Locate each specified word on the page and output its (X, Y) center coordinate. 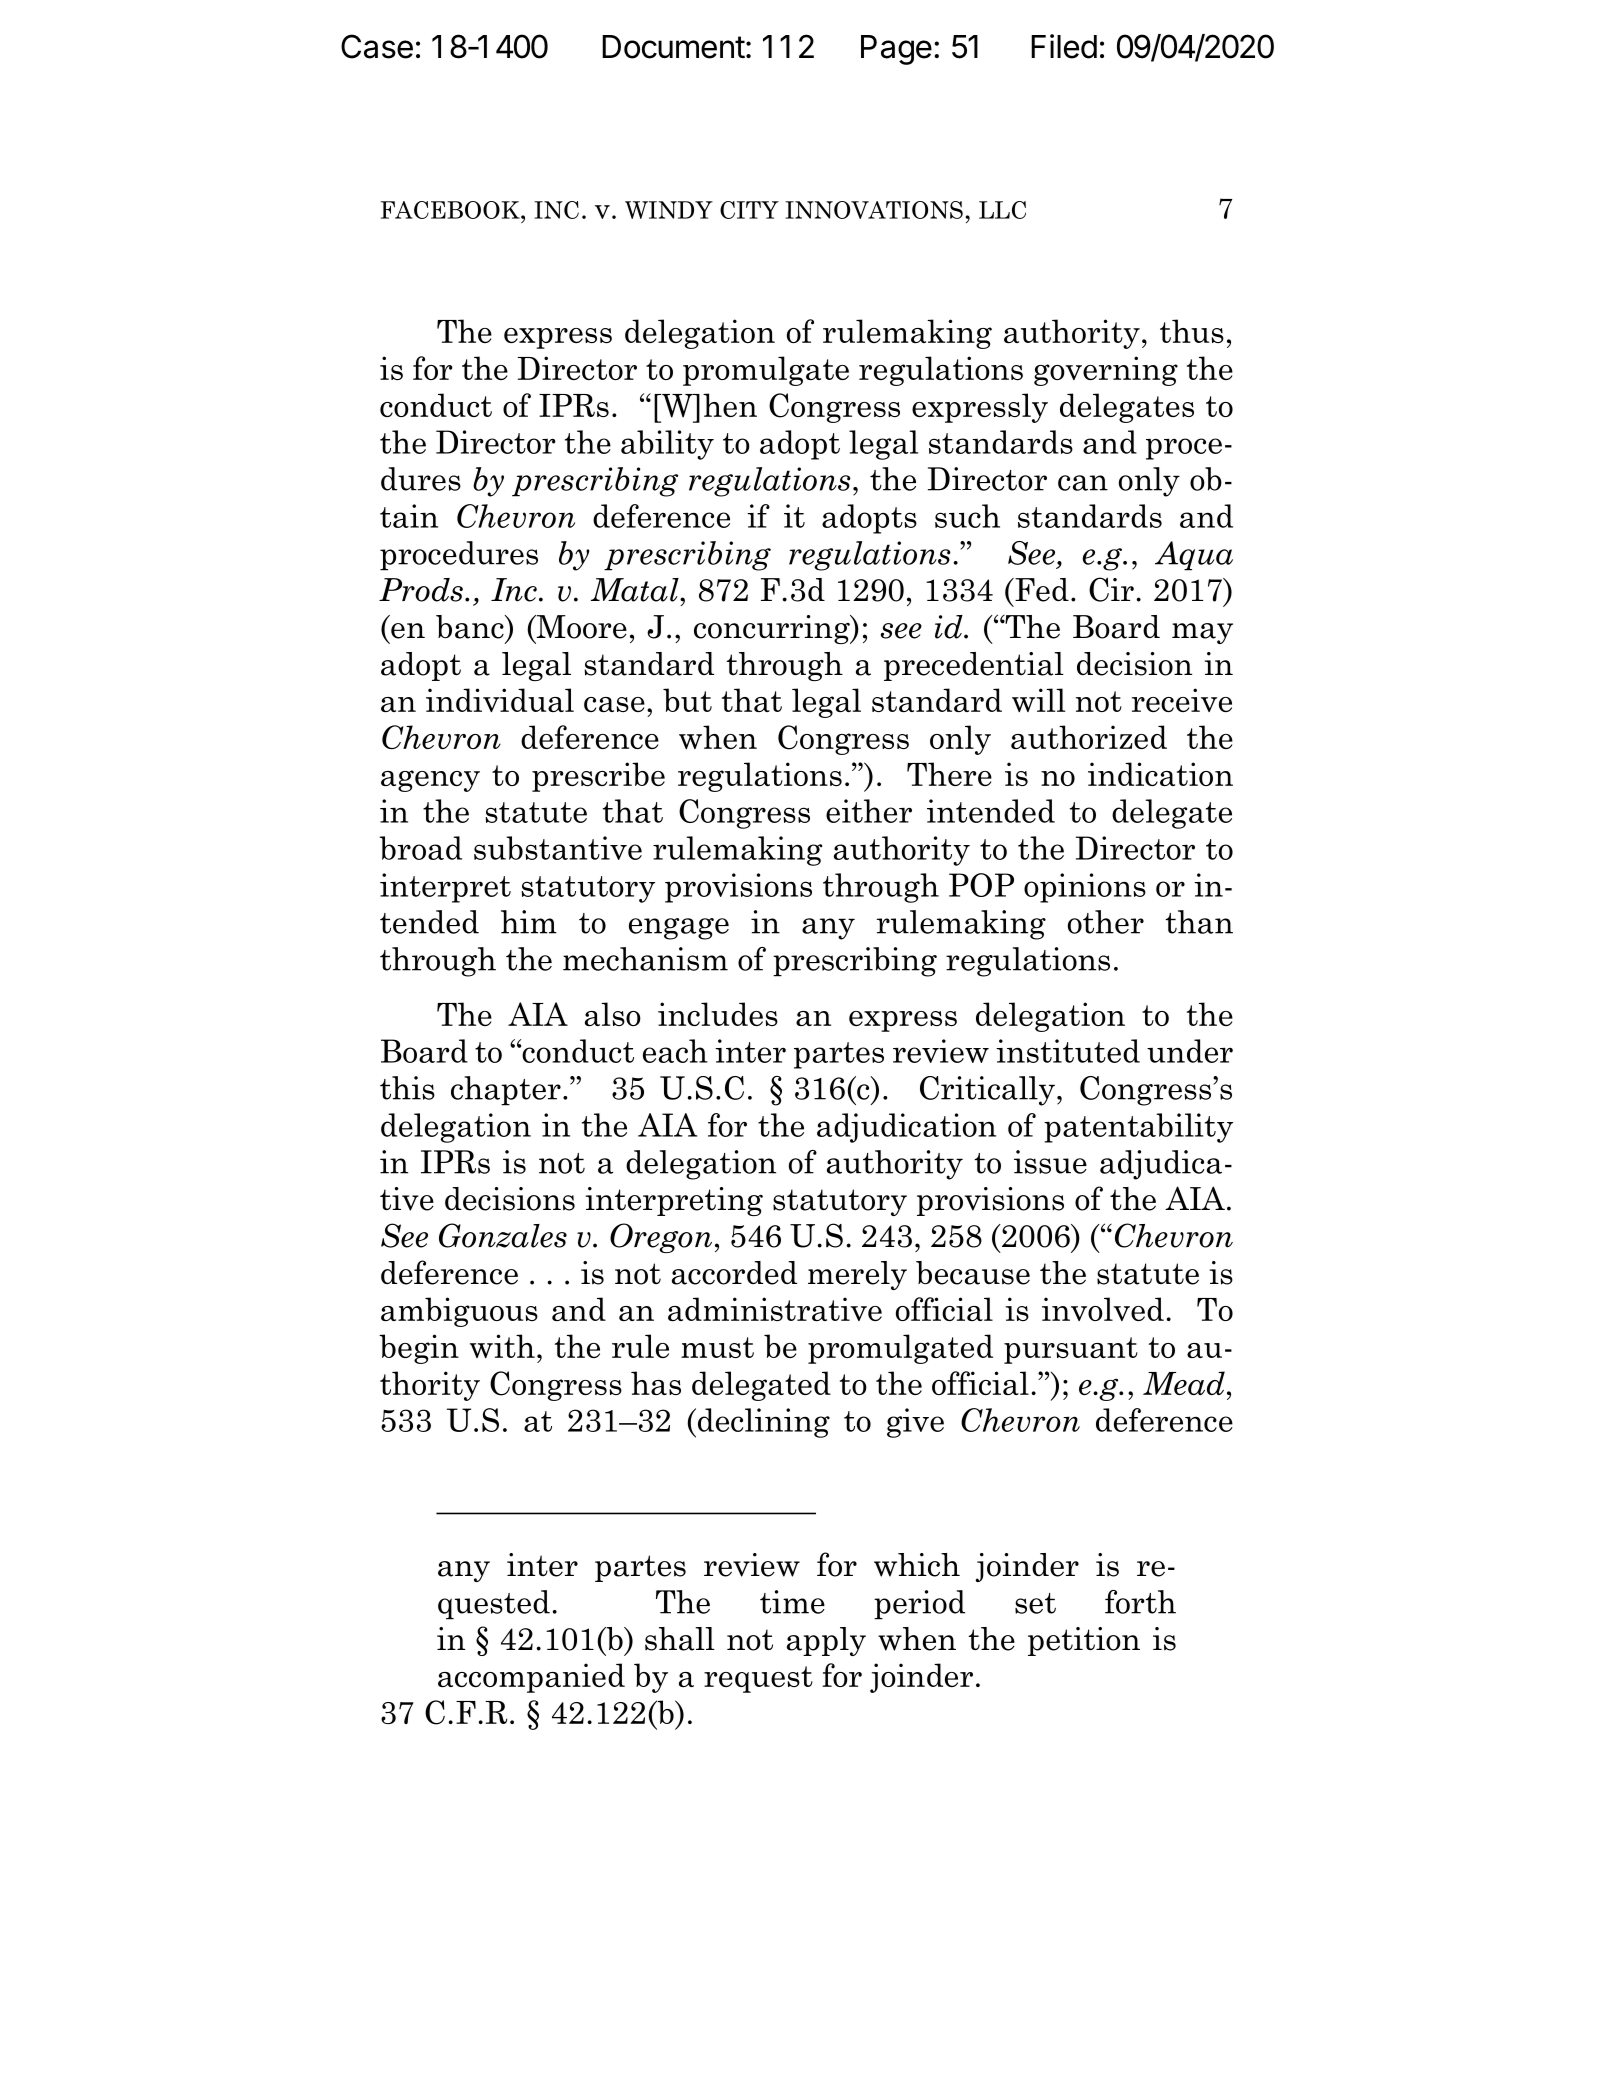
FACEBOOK (451, 210)
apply (826, 1641)
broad (420, 848)
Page (896, 50)
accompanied (531, 1678)
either (869, 811)
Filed (1064, 46)
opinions (1085, 888)
